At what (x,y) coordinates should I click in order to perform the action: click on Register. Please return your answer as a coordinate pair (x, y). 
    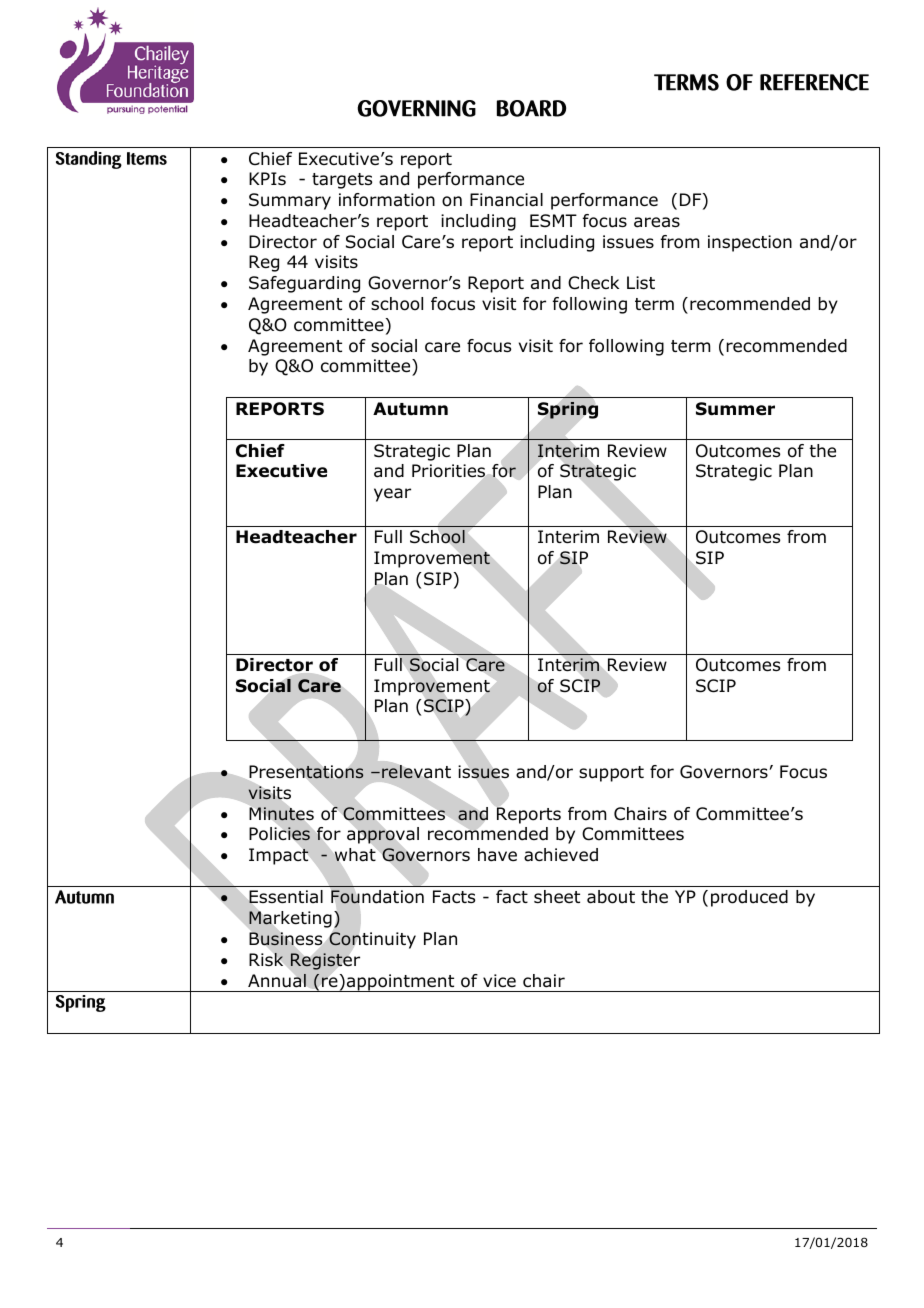
    Looking at the image, I should click on (325, 961).
